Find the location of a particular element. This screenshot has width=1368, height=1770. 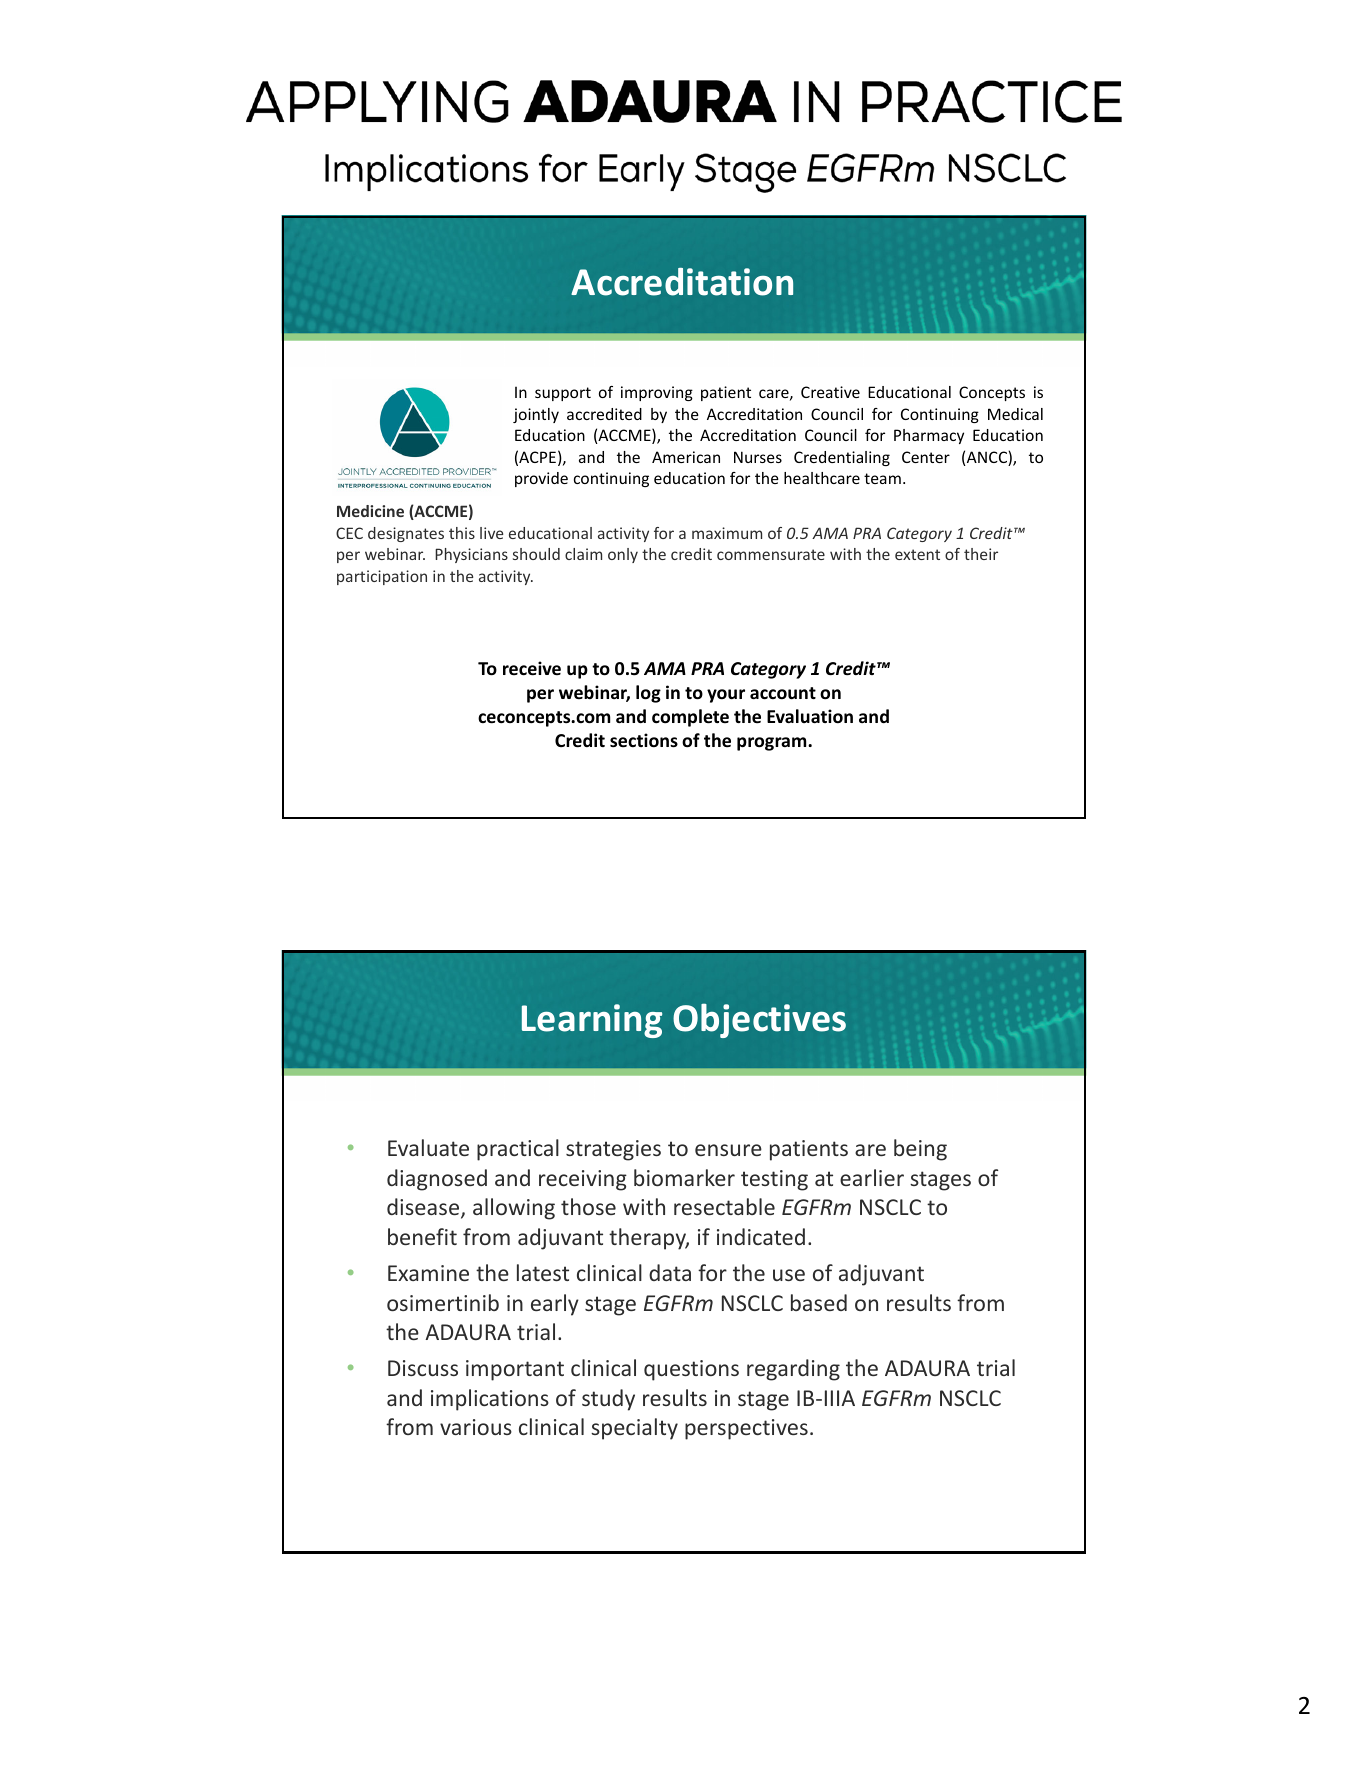

Pharmacy is located at coordinates (929, 436).
